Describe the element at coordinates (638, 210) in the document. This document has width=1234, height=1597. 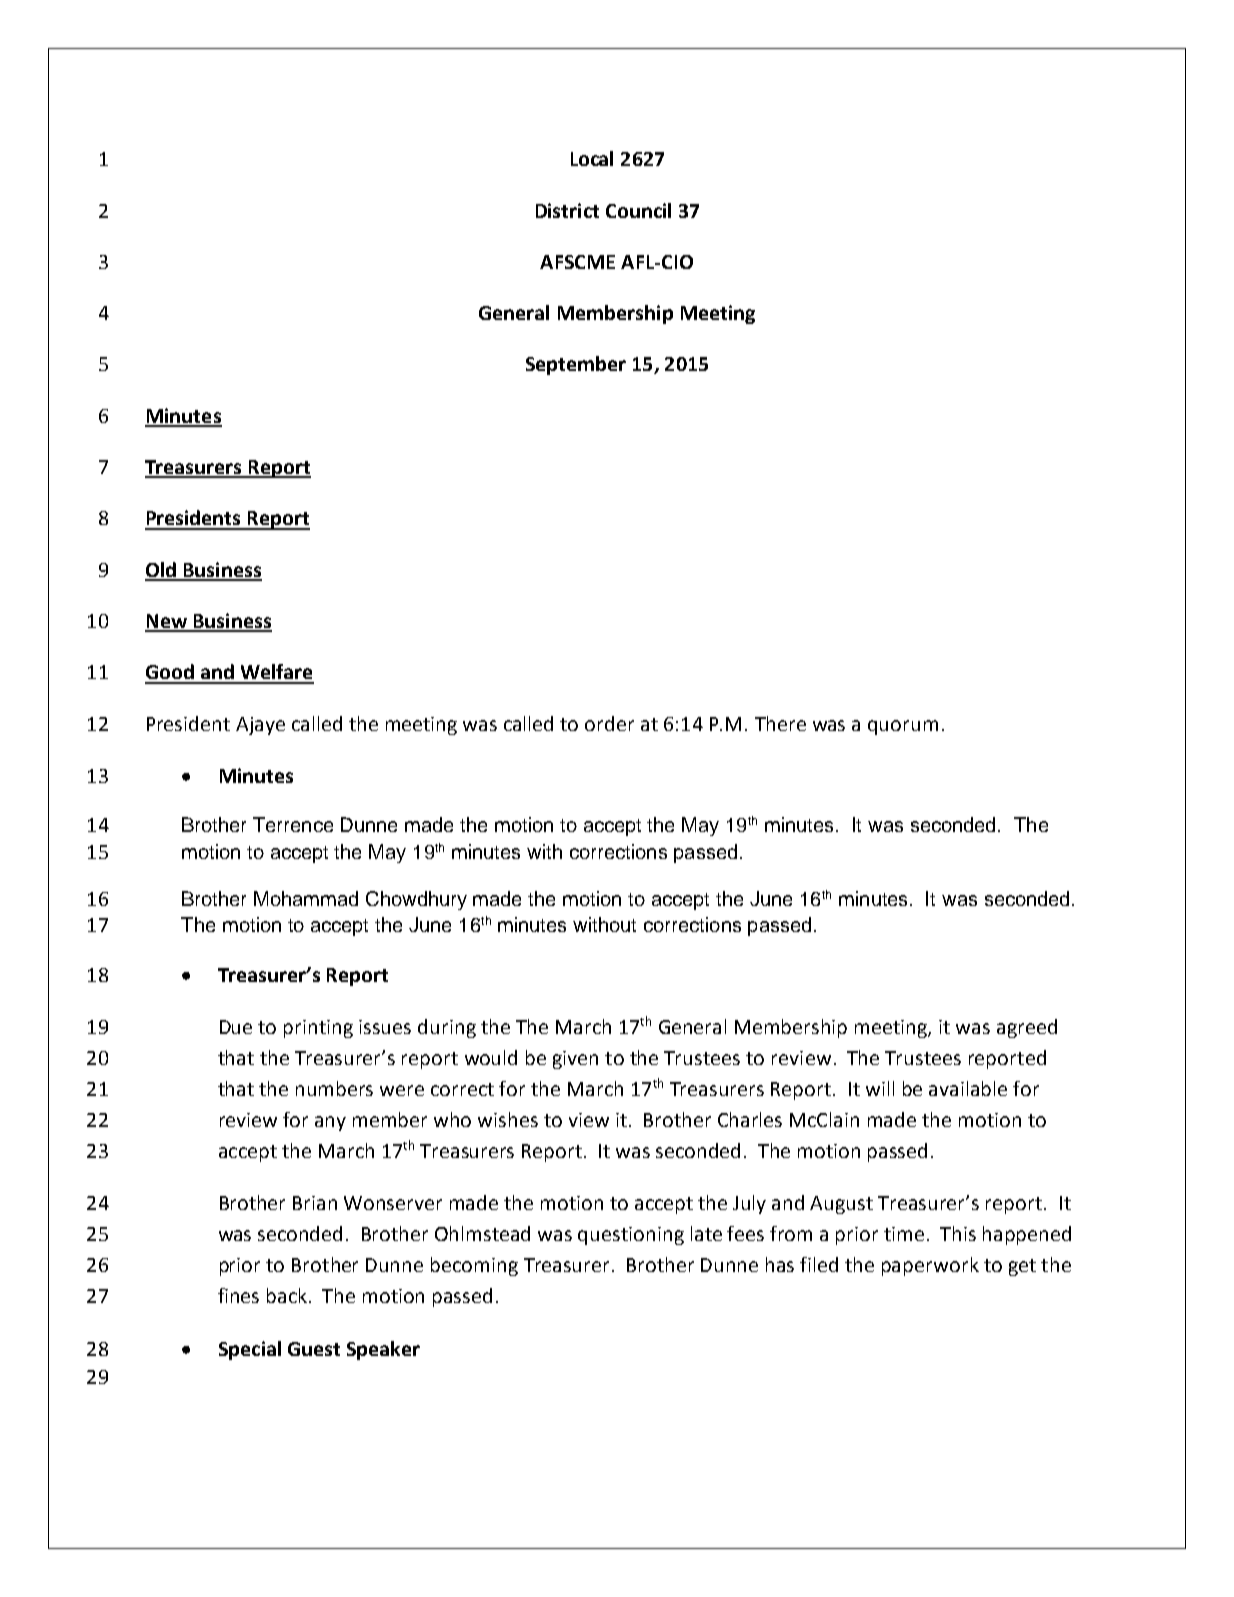
I see `Council` at that location.
